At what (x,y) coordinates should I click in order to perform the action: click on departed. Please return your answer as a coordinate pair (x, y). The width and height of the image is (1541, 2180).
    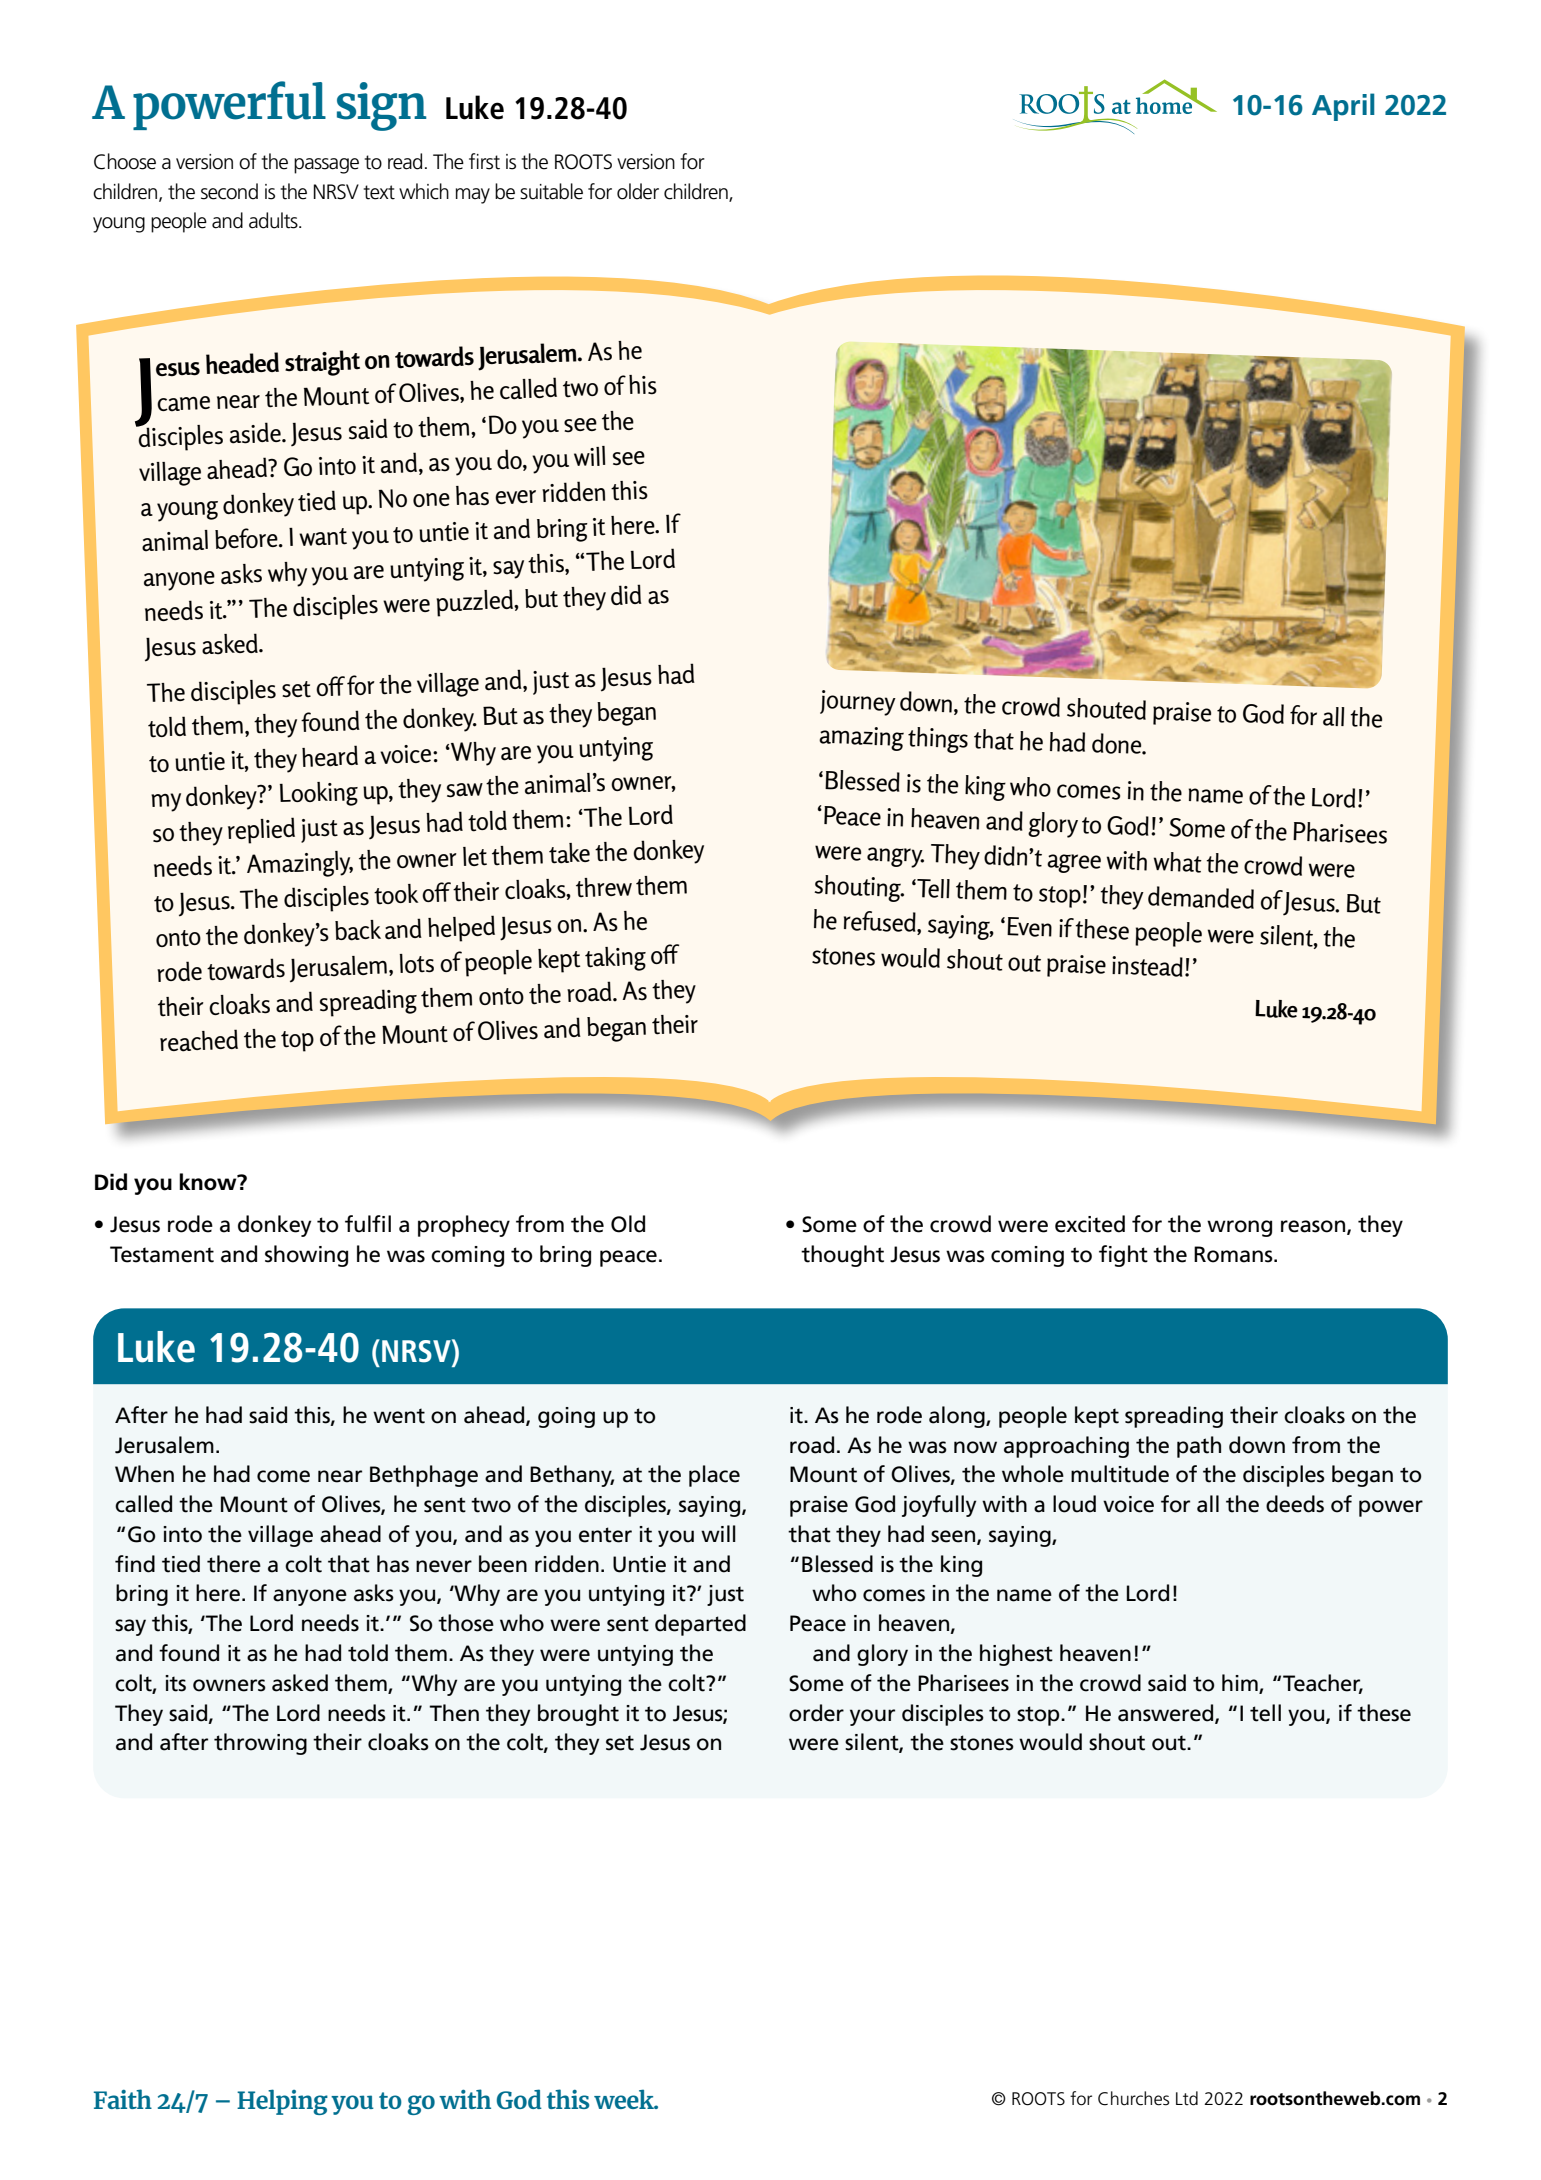
    Looking at the image, I should click on (700, 1625).
